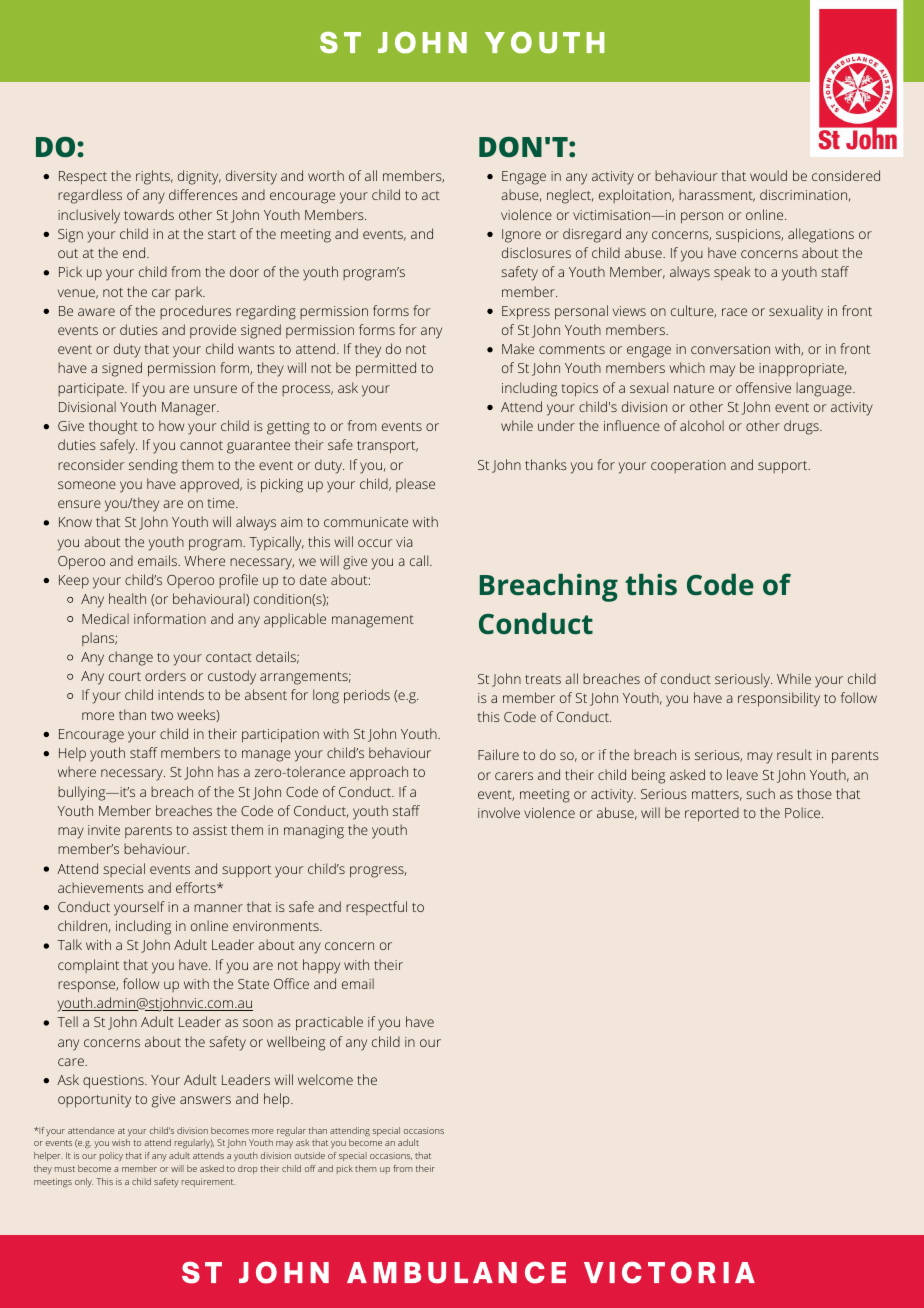 The image size is (924, 1308). What do you see at coordinates (543, 679) in the image?
I see `treats` at bounding box center [543, 679].
